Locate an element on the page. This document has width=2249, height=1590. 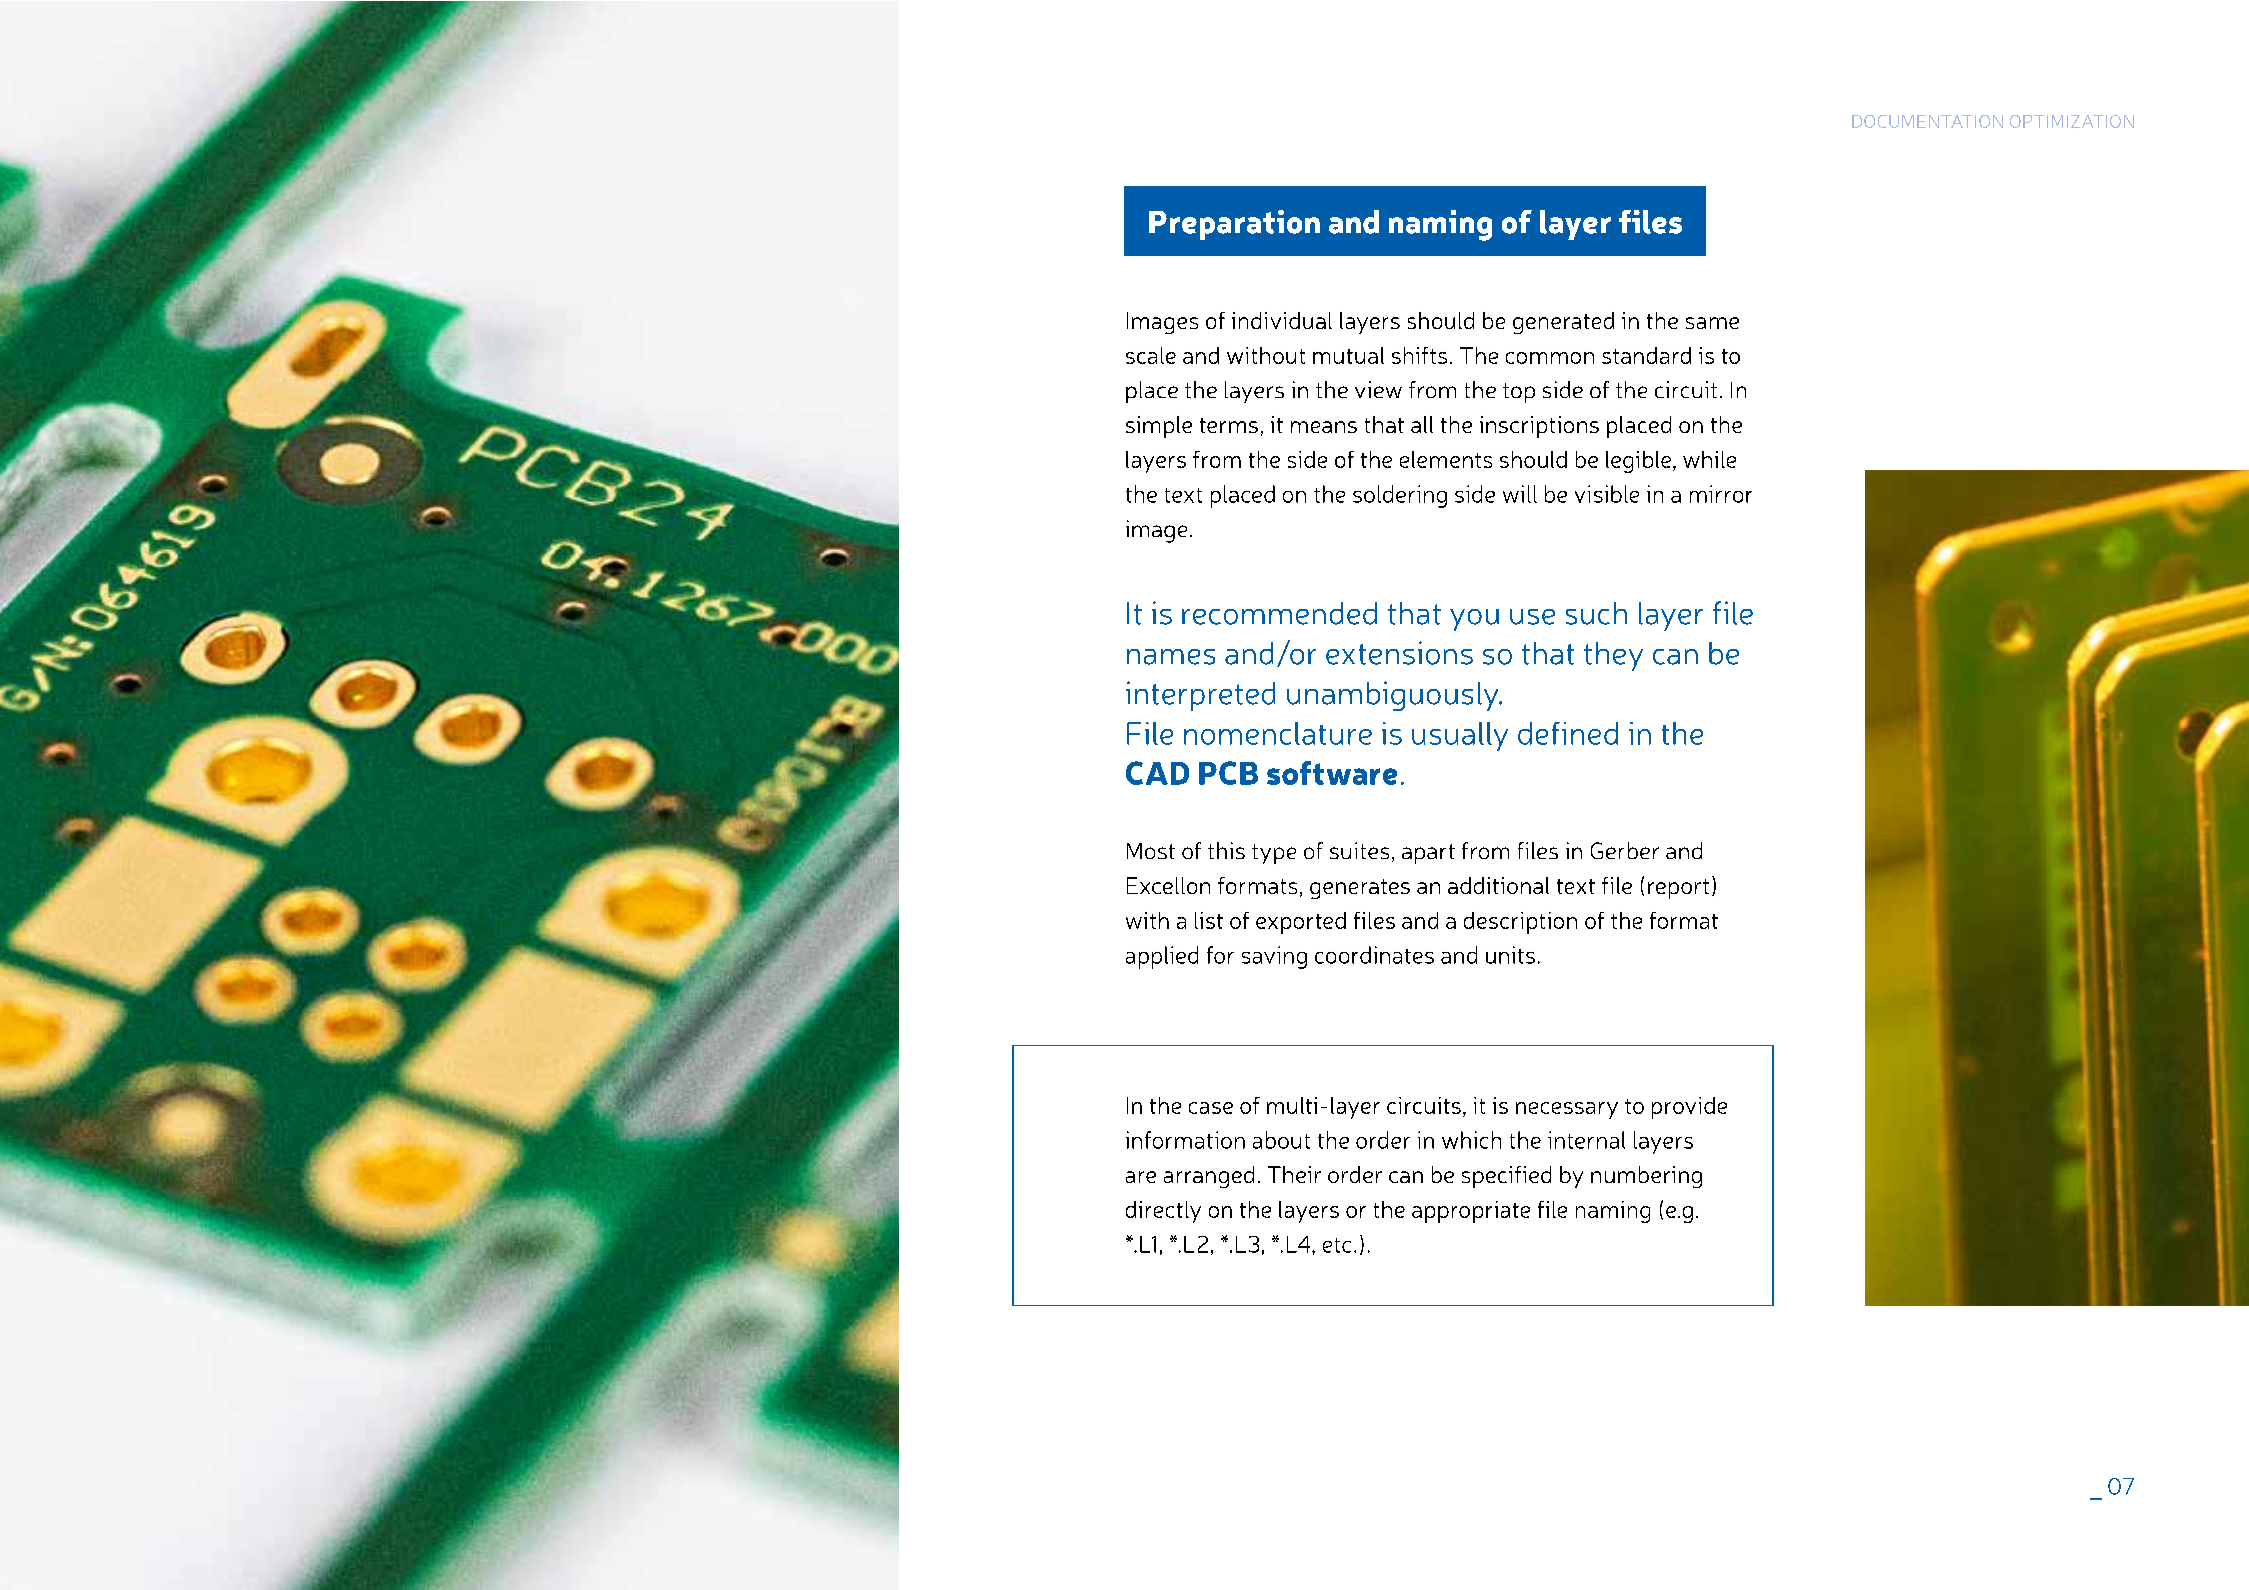
Their is located at coordinates (1294, 1174).
